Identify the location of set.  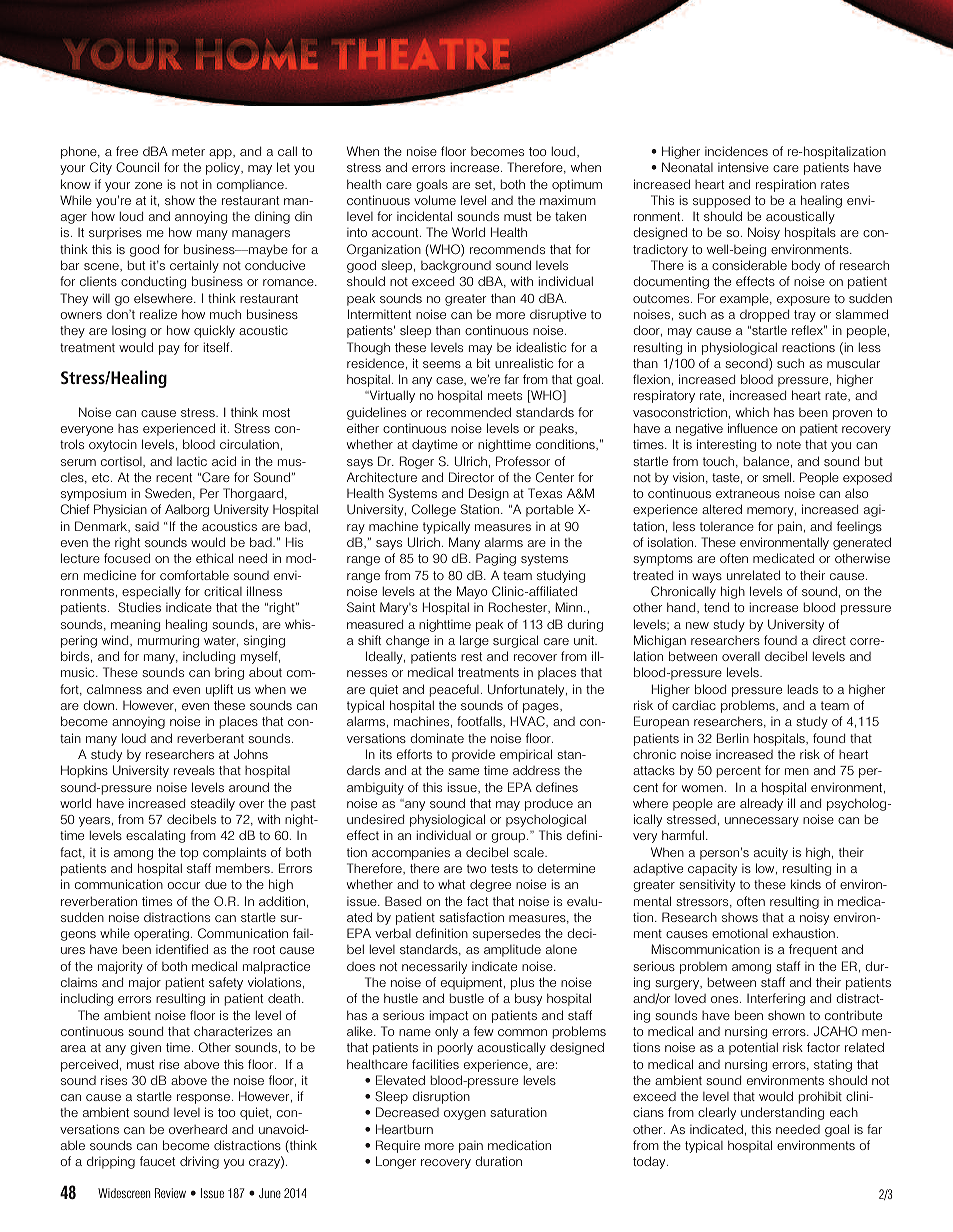
(484, 185).
